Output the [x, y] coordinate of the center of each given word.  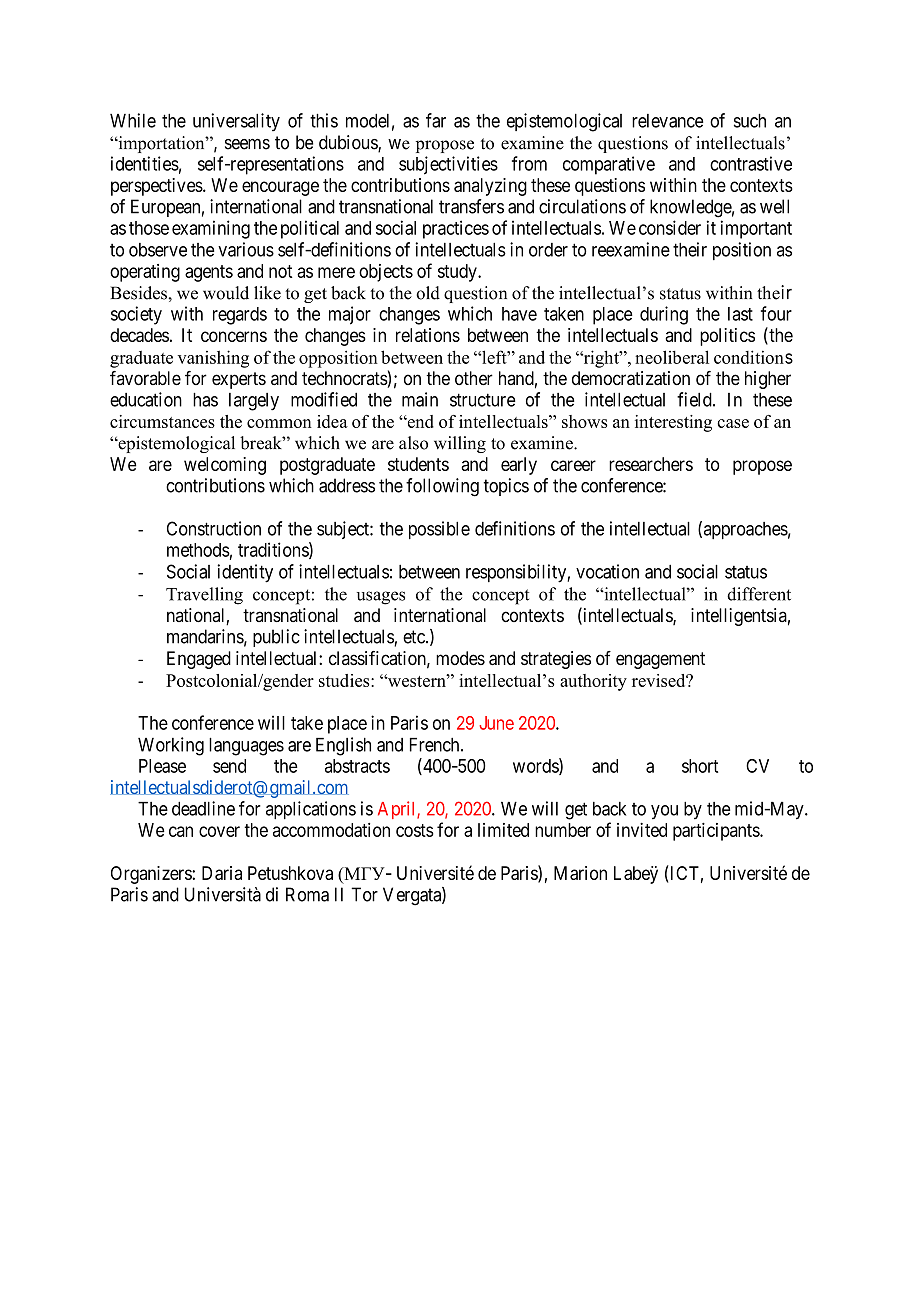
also [413, 443]
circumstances [162, 421]
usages [381, 598]
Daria [222, 873]
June [496, 723]
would [226, 293]
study [458, 273]
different [759, 594]
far [436, 120]
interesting [673, 423]
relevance [667, 121]
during [664, 315]
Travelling [204, 596]
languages [246, 747]
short [700, 766]
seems [247, 144]
